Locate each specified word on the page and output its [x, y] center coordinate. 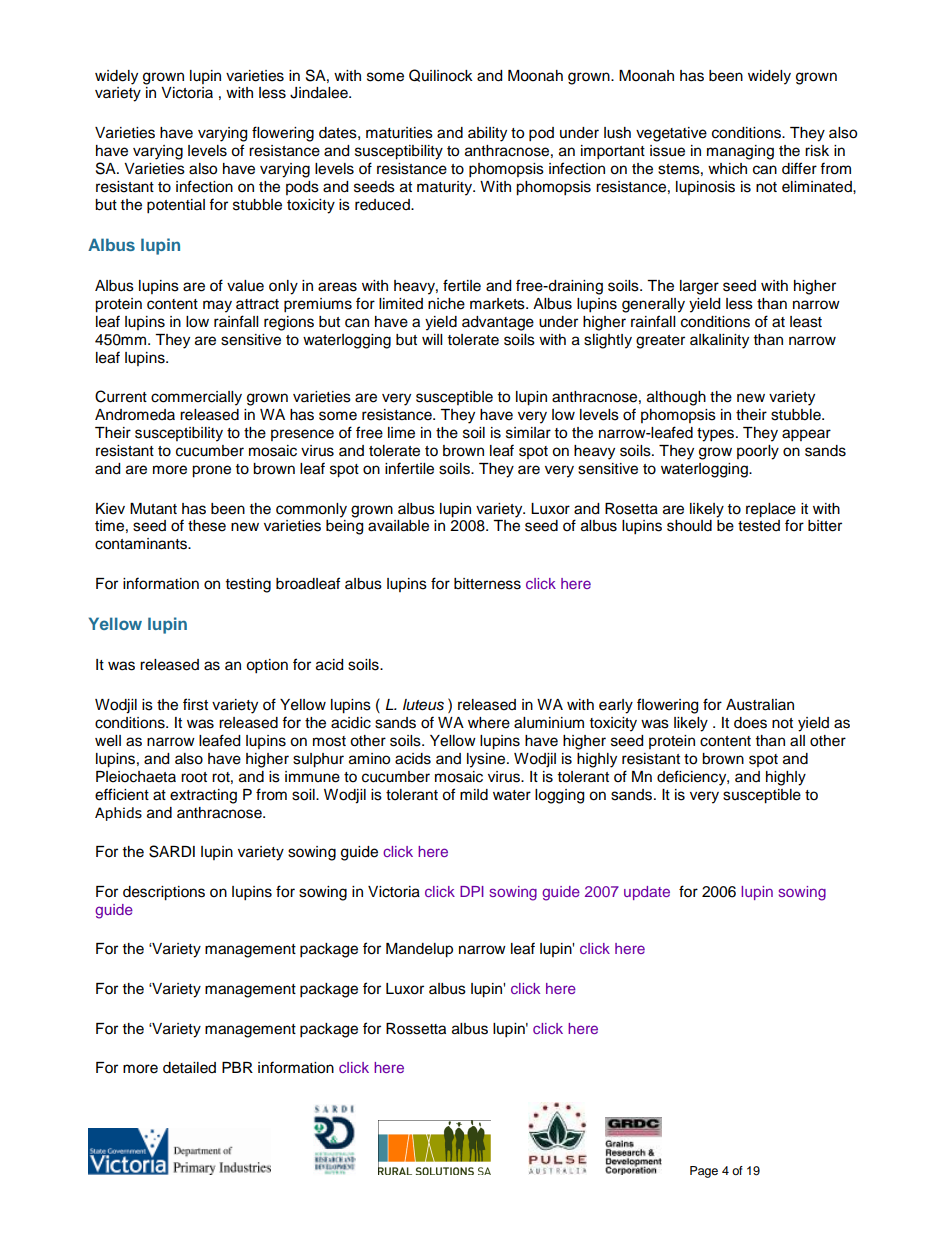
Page [704, 1172]
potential [176, 206]
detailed [189, 1068]
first [195, 704]
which [727, 169]
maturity [446, 188]
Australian [760, 705]
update [647, 893]
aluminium [549, 723]
